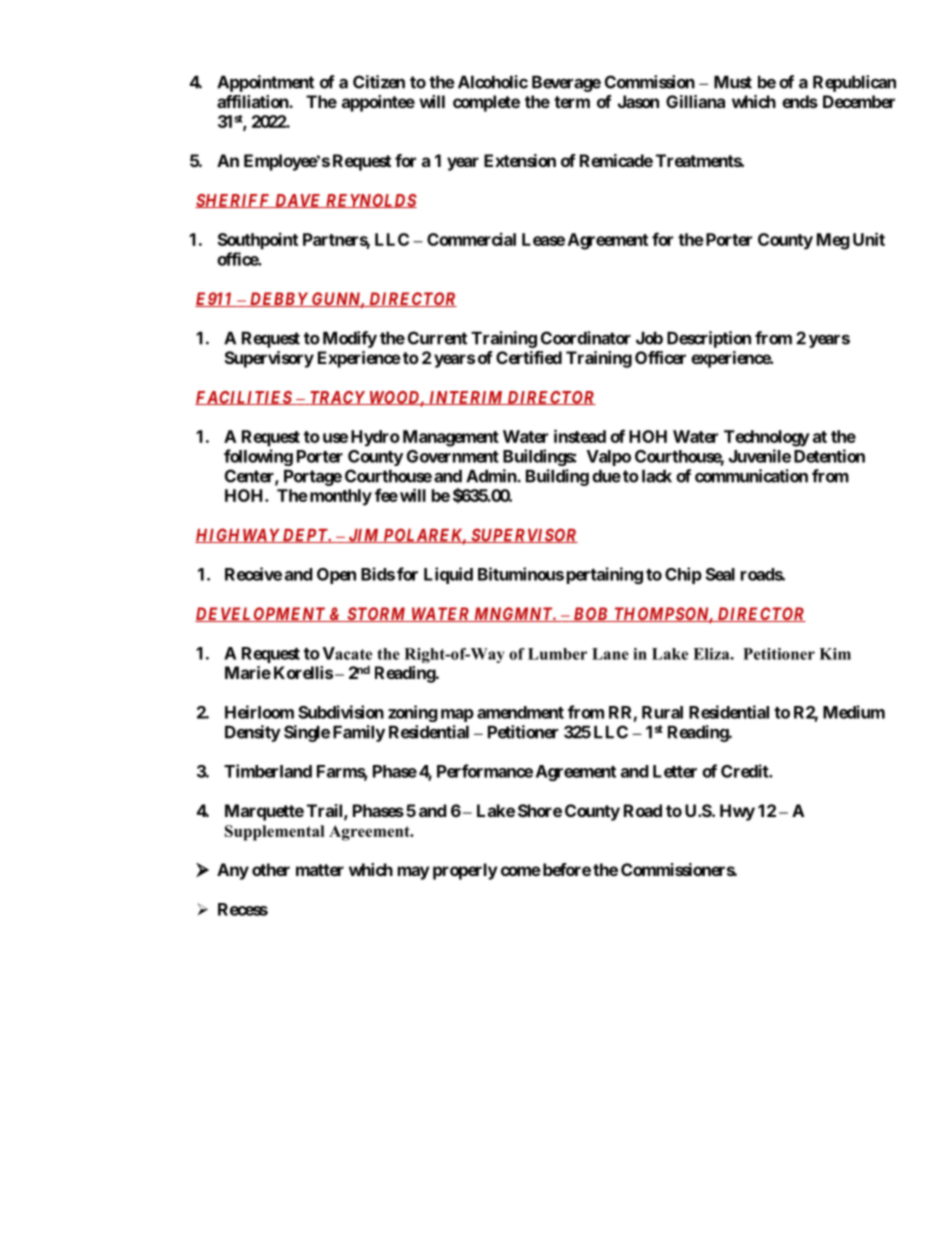 The height and width of the screenshot is (1233, 952). I want to click on properly, so click(465, 871).
